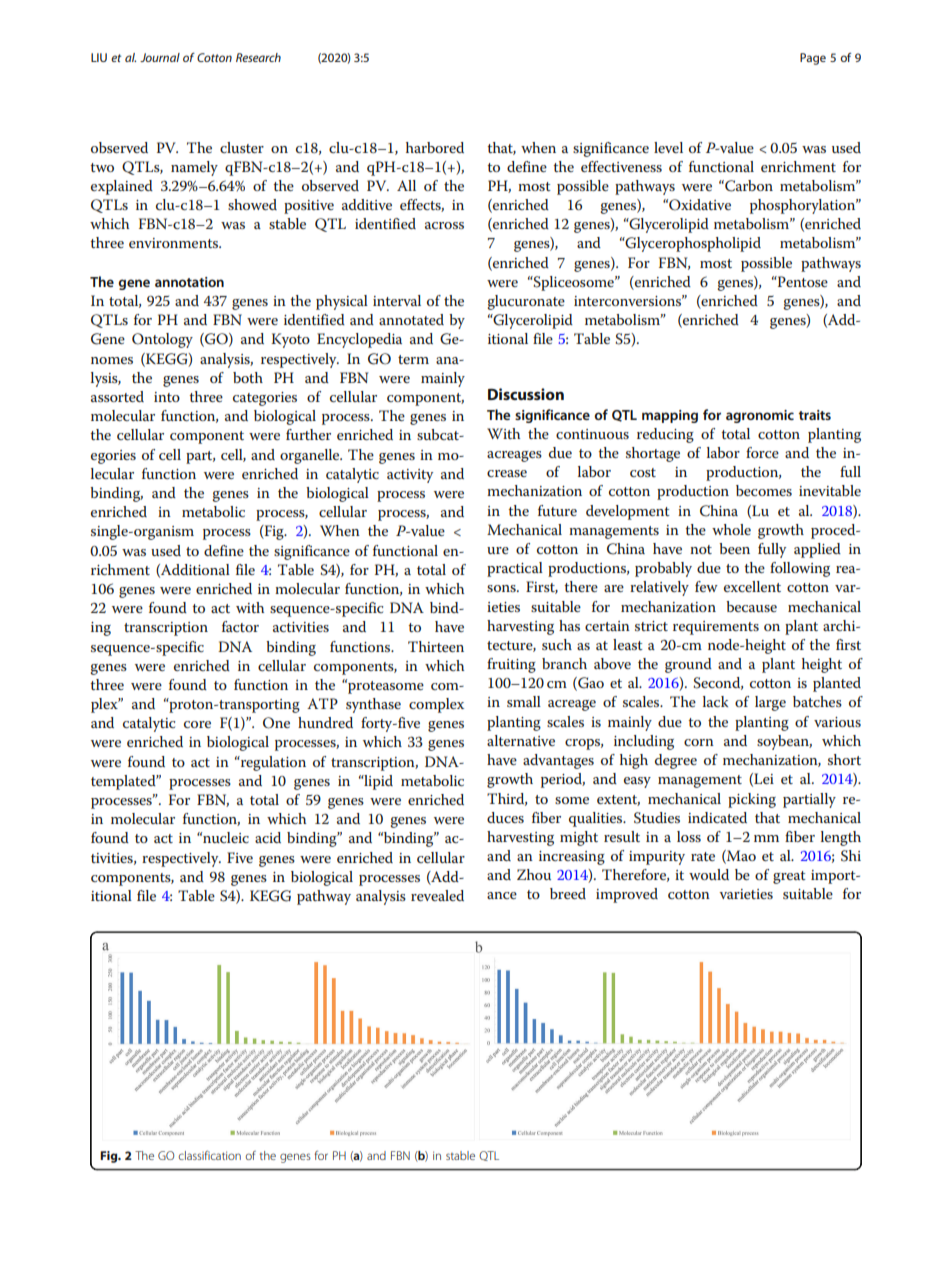 This page has height=1265, width=952. Describe the element at coordinates (813, 59) in the page. I see `Page` at that location.
